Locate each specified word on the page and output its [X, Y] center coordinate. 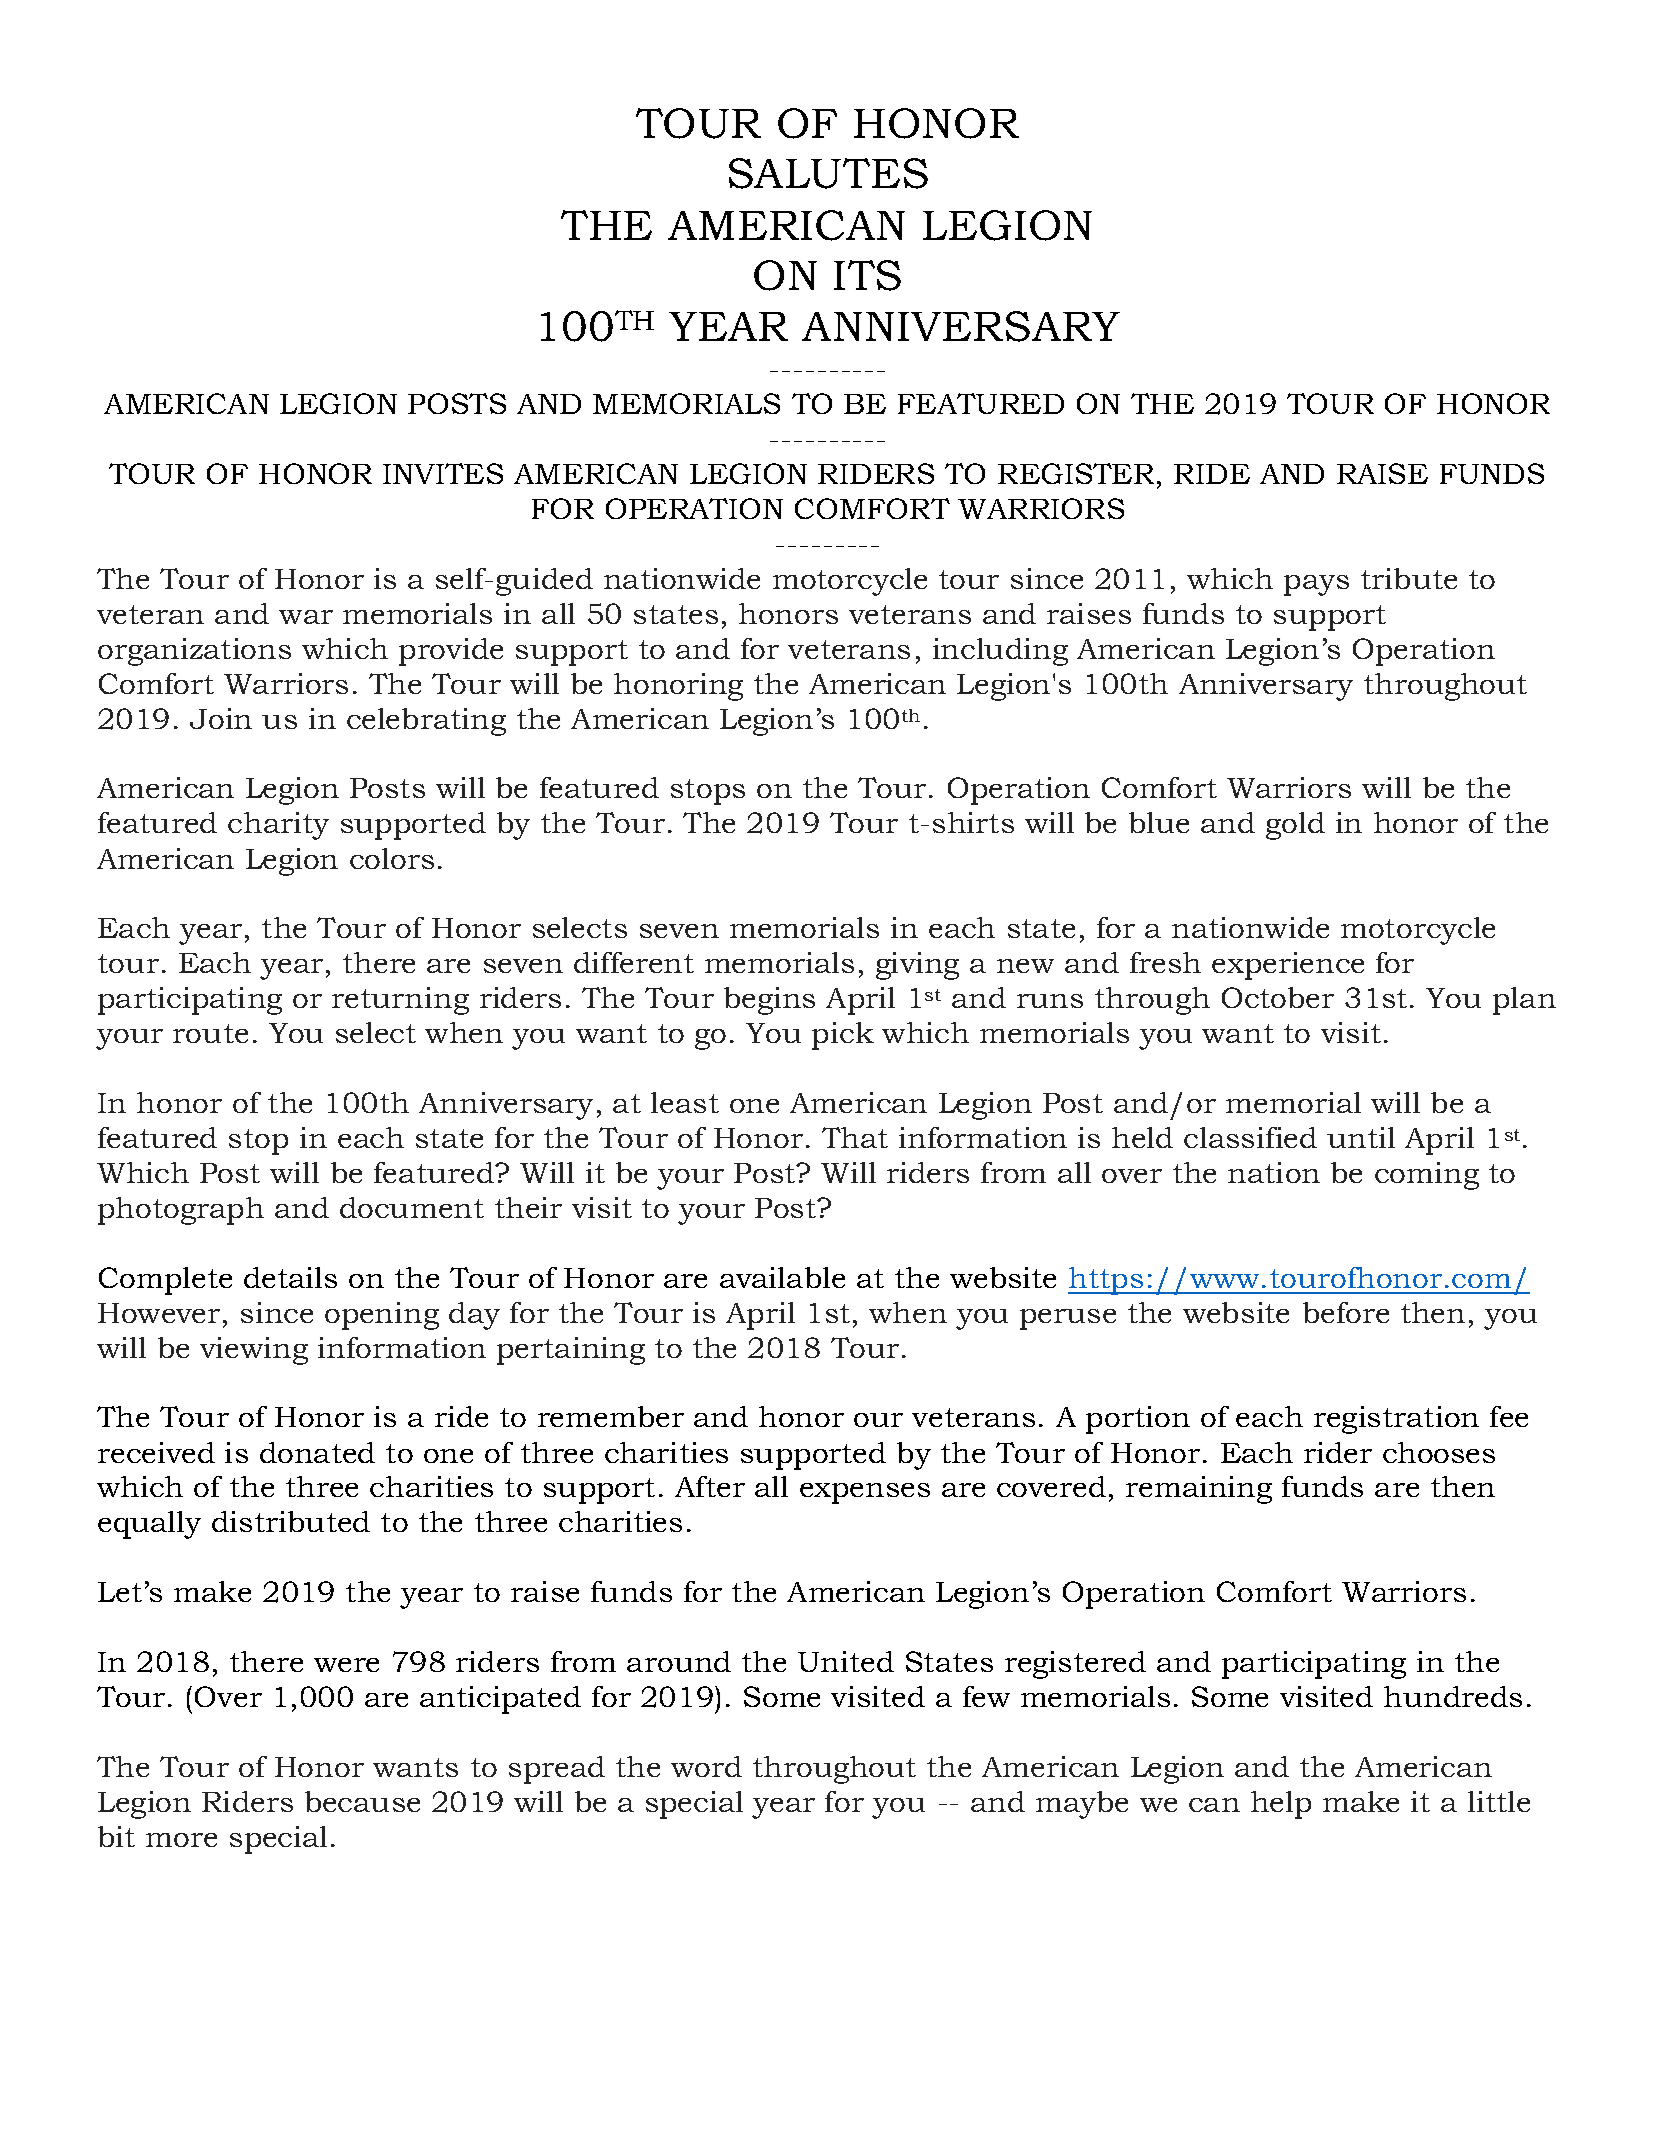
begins [769, 1001]
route [210, 1033]
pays [1316, 585]
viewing [254, 1351]
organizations [194, 652]
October [1278, 997]
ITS [867, 275]
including [1000, 652]
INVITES [443, 473]
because [362, 1801]
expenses [865, 1493]
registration [1396, 1420]
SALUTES [828, 173]
